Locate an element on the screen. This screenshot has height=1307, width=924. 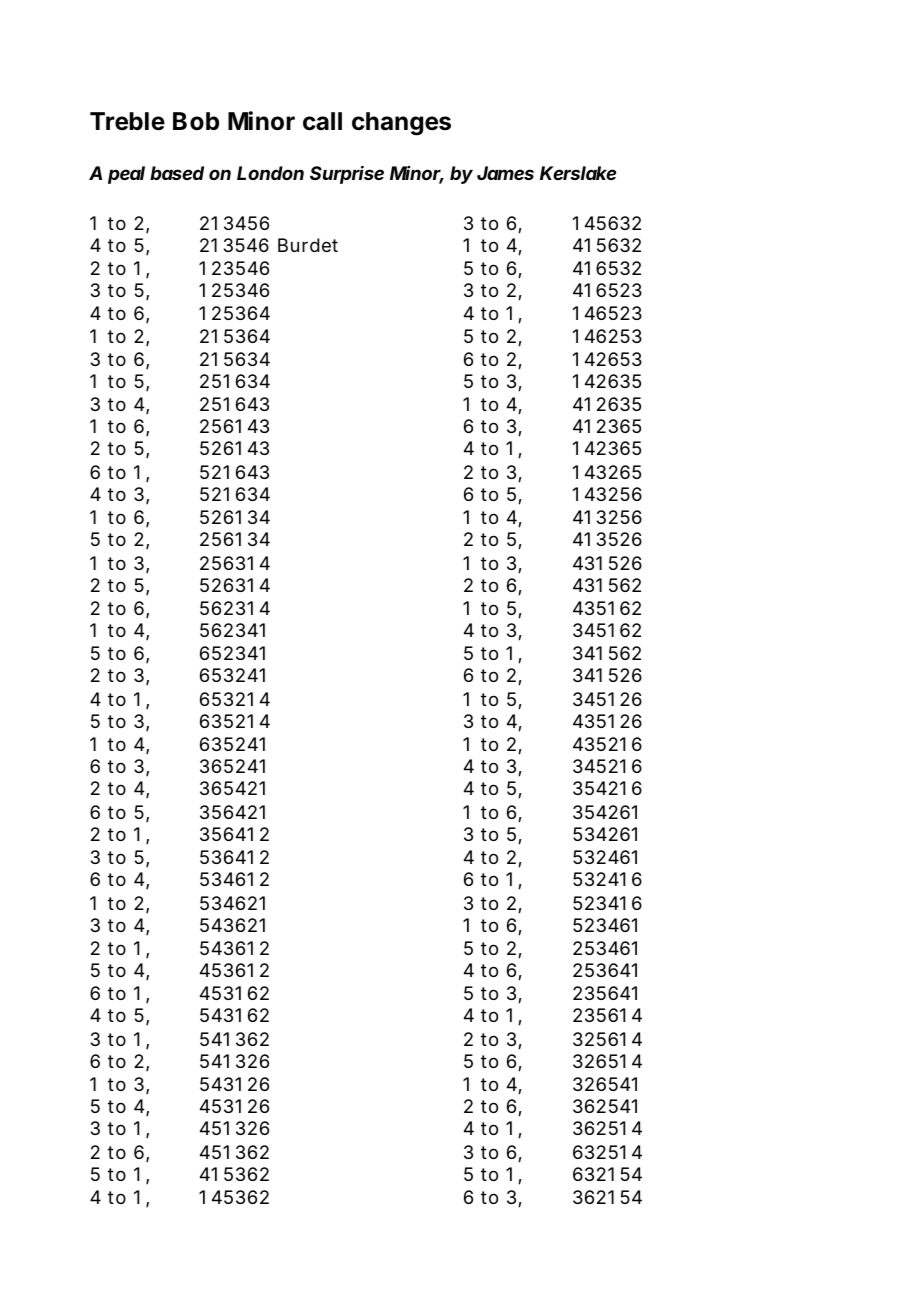
James is located at coordinates (505, 173).
